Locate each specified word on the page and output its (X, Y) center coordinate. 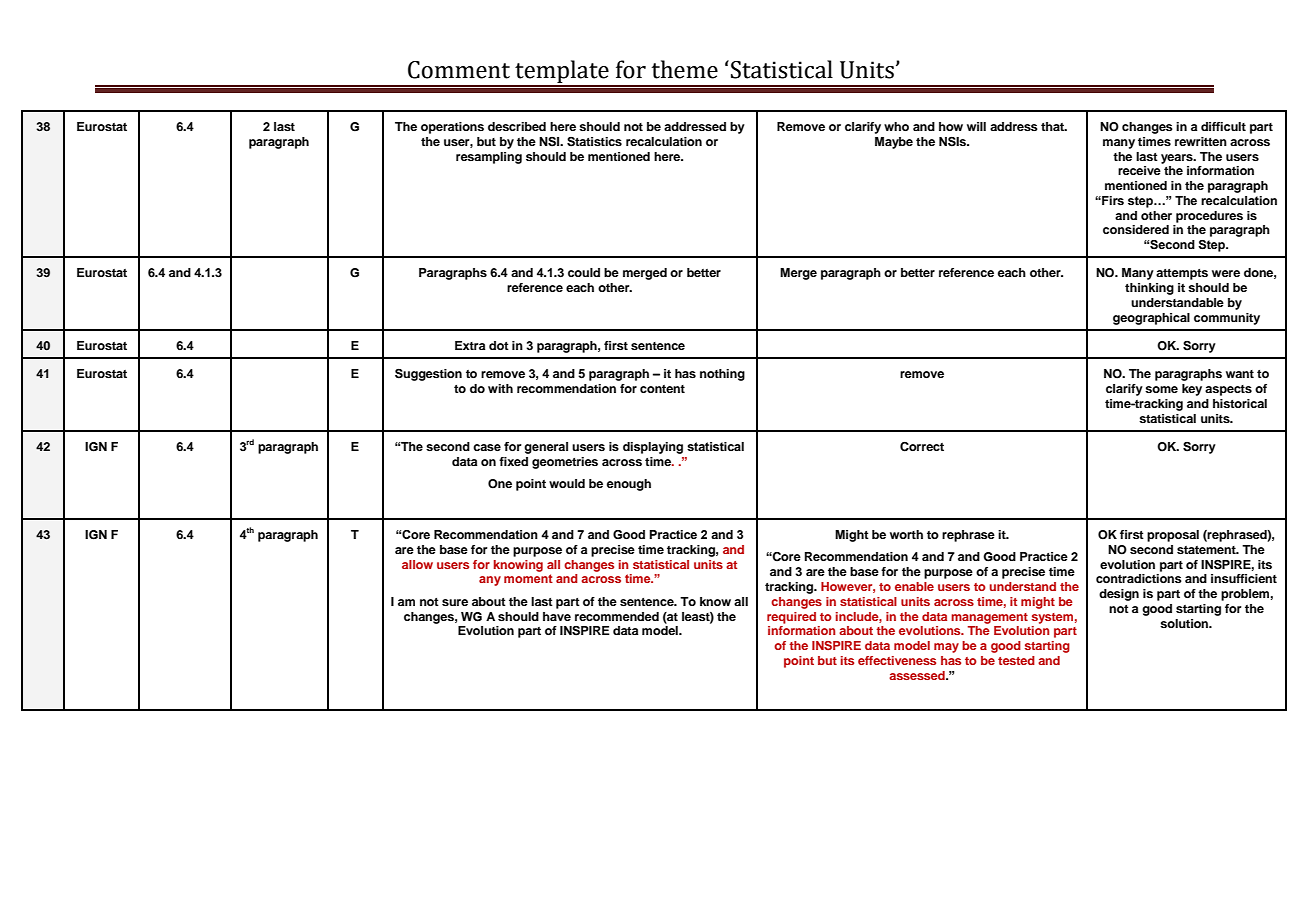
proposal (1173, 536)
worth (906, 534)
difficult (1223, 126)
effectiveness (897, 660)
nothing (722, 375)
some (1161, 389)
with (500, 388)
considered (1136, 229)
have (557, 616)
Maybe (894, 143)
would (567, 483)
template (562, 73)
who (896, 126)
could (584, 272)
